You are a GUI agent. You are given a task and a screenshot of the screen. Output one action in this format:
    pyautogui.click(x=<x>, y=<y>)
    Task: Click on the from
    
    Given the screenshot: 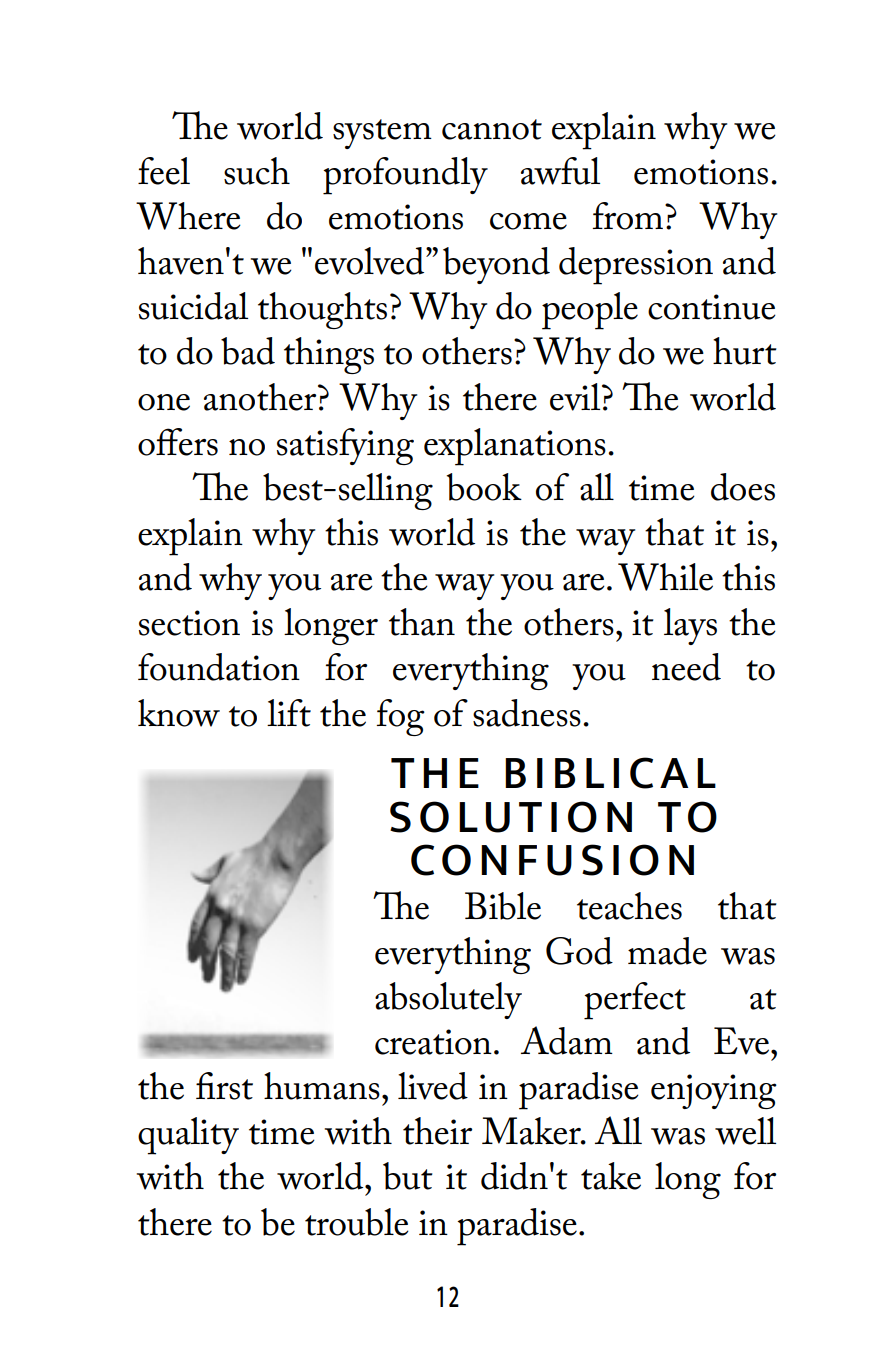 What is the action you would take?
    pyautogui.click(x=628, y=216)
